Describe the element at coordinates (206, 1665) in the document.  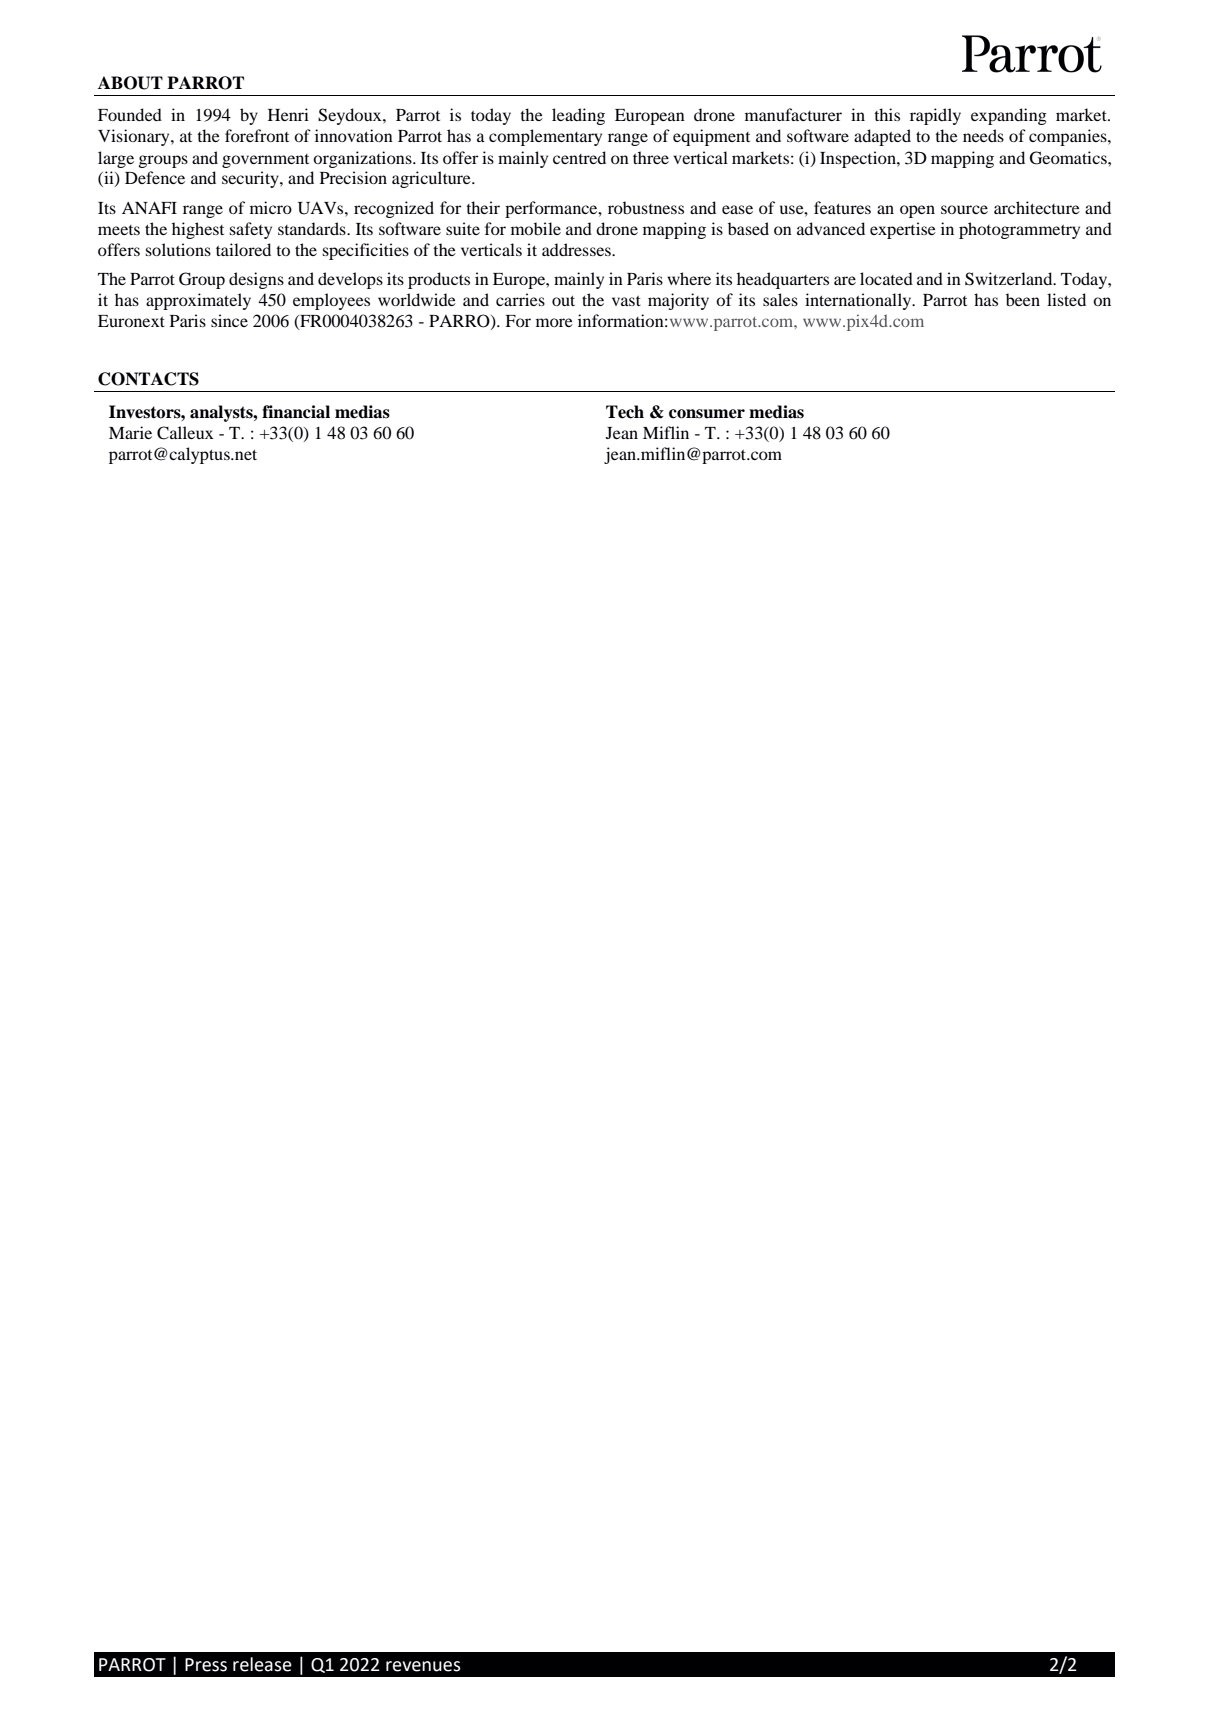
I see `Press` at that location.
